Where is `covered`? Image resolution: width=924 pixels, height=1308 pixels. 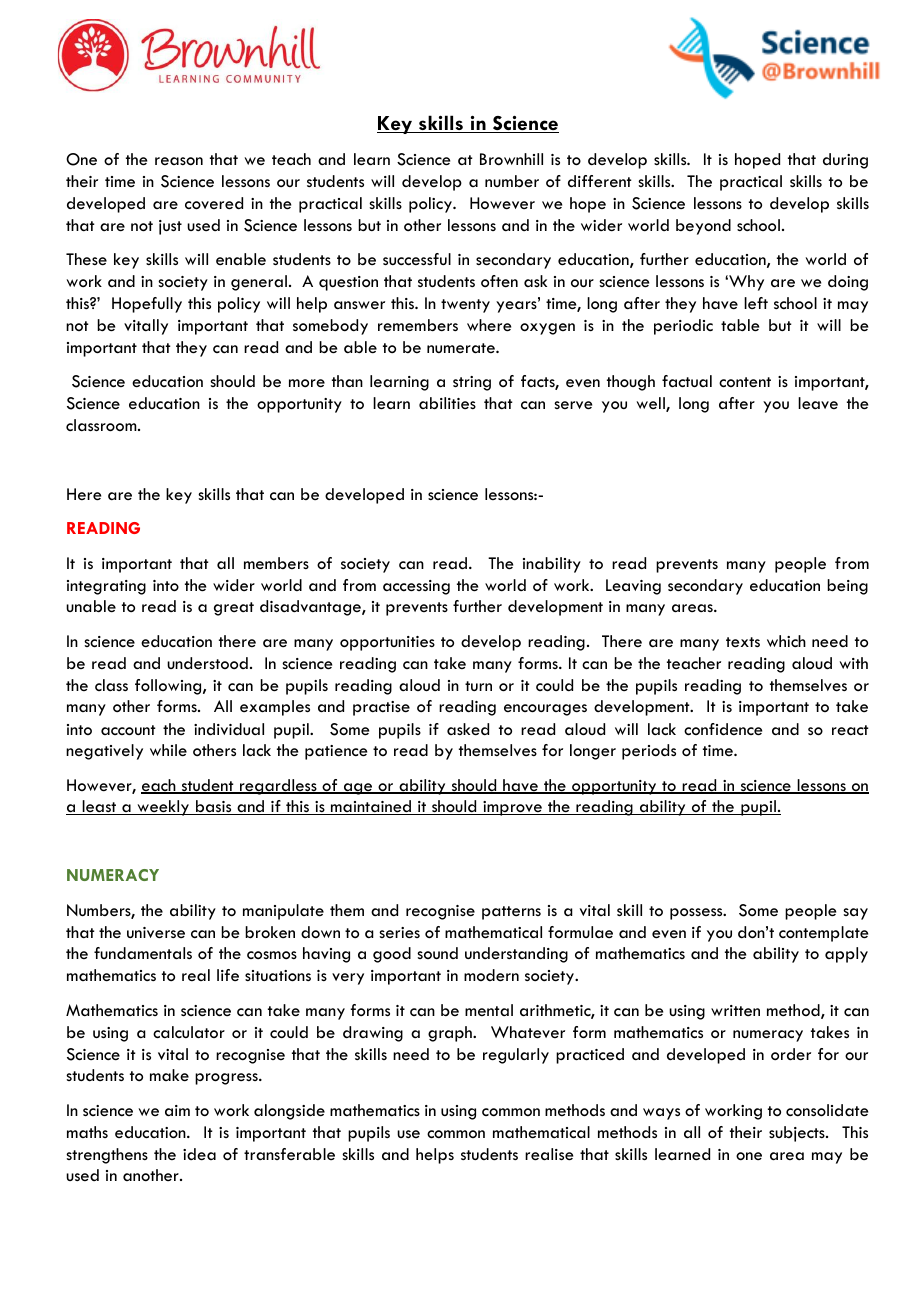
covered is located at coordinates (214, 203).
